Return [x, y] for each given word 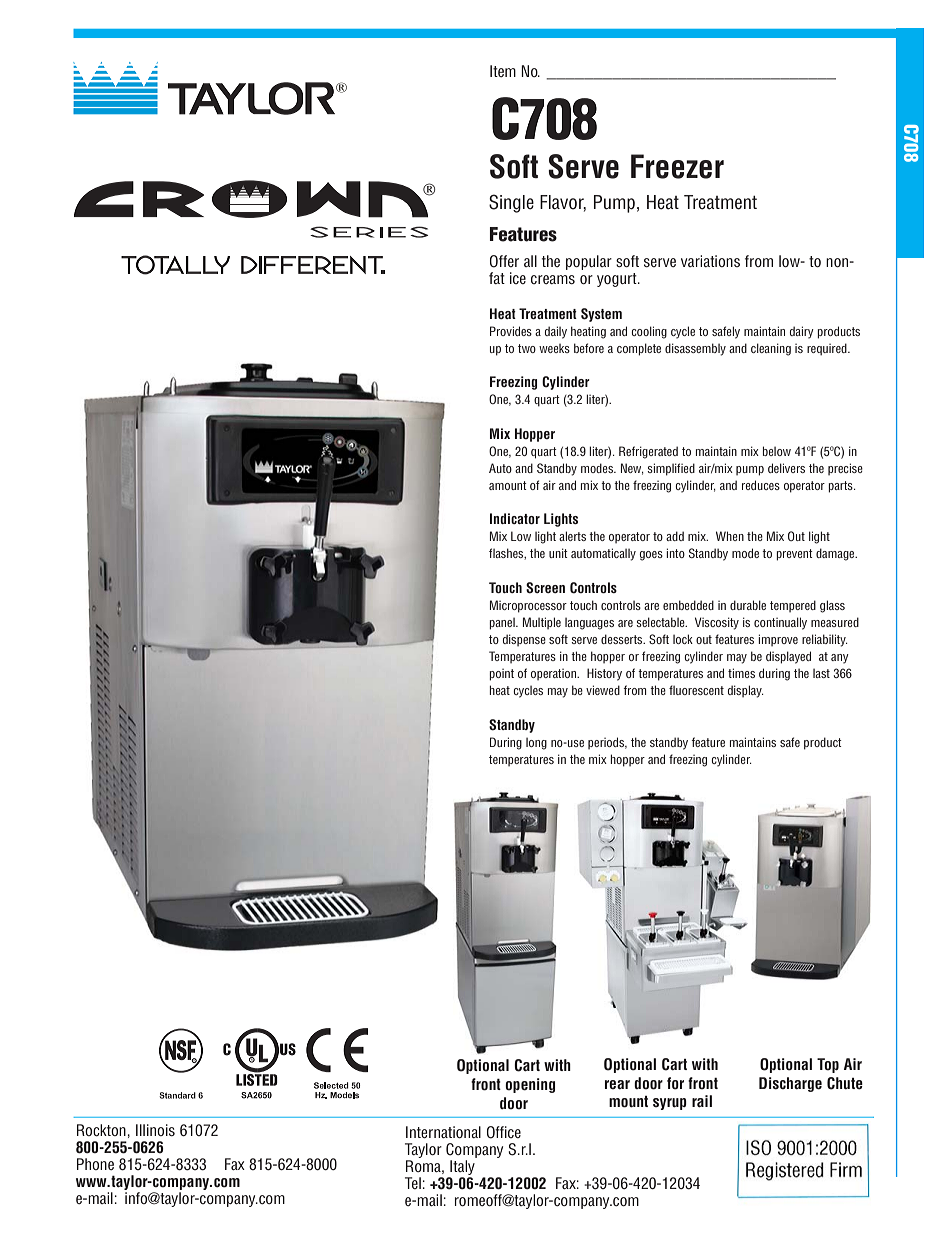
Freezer [677, 166]
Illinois [155, 1130]
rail [702, 1101]
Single [511, 203]
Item [503, 71]
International [443, 1132]
